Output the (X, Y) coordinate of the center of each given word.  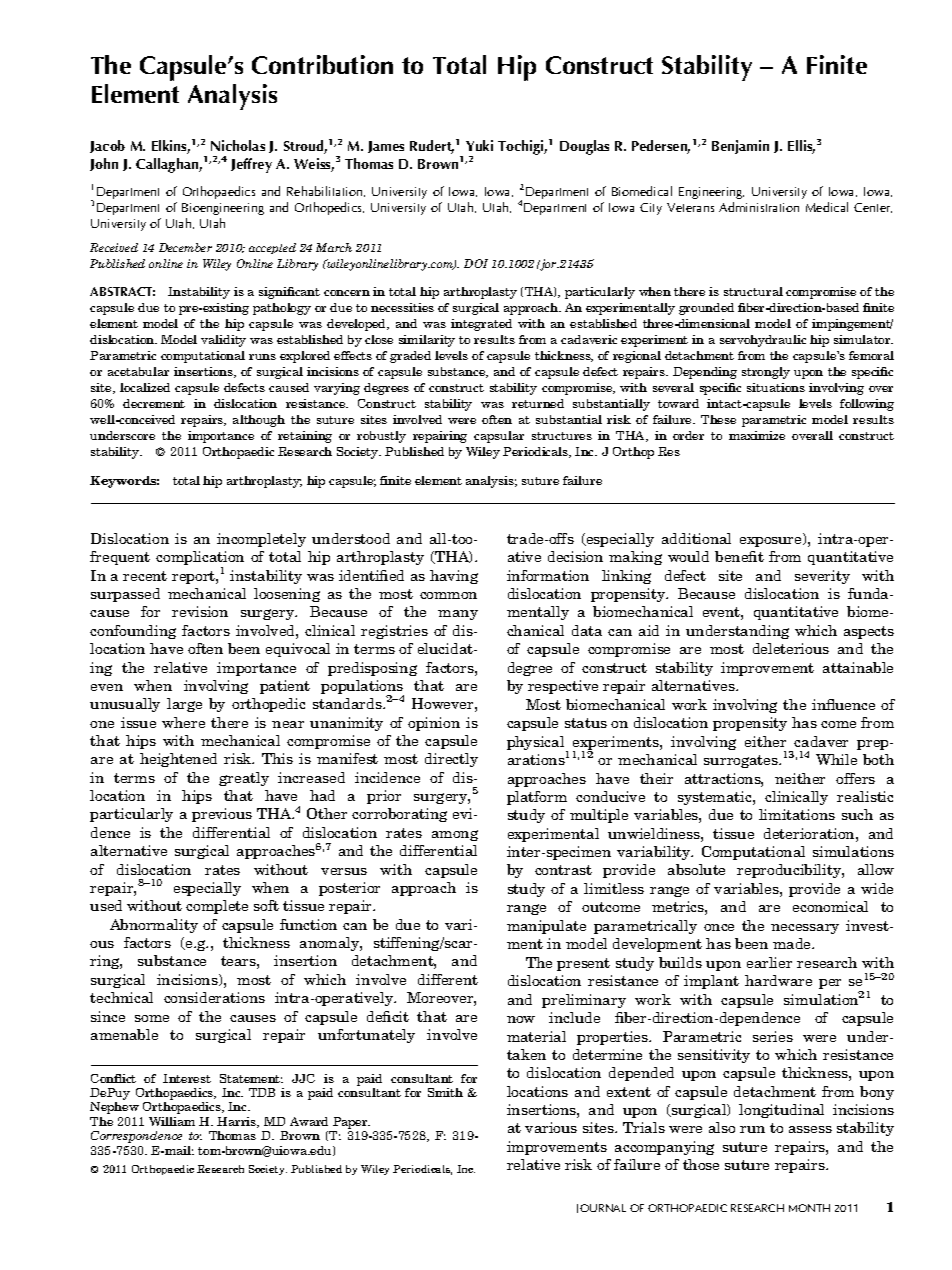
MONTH (809, 1208)
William (172, 1121)
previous (222, 815)
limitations (797, 814)
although (259, 421)
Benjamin (740, 147)
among (455, 835)
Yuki (479, 145)
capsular (499, 437)
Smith (445, 1092)
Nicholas (238, 145)
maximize (757, 435)
